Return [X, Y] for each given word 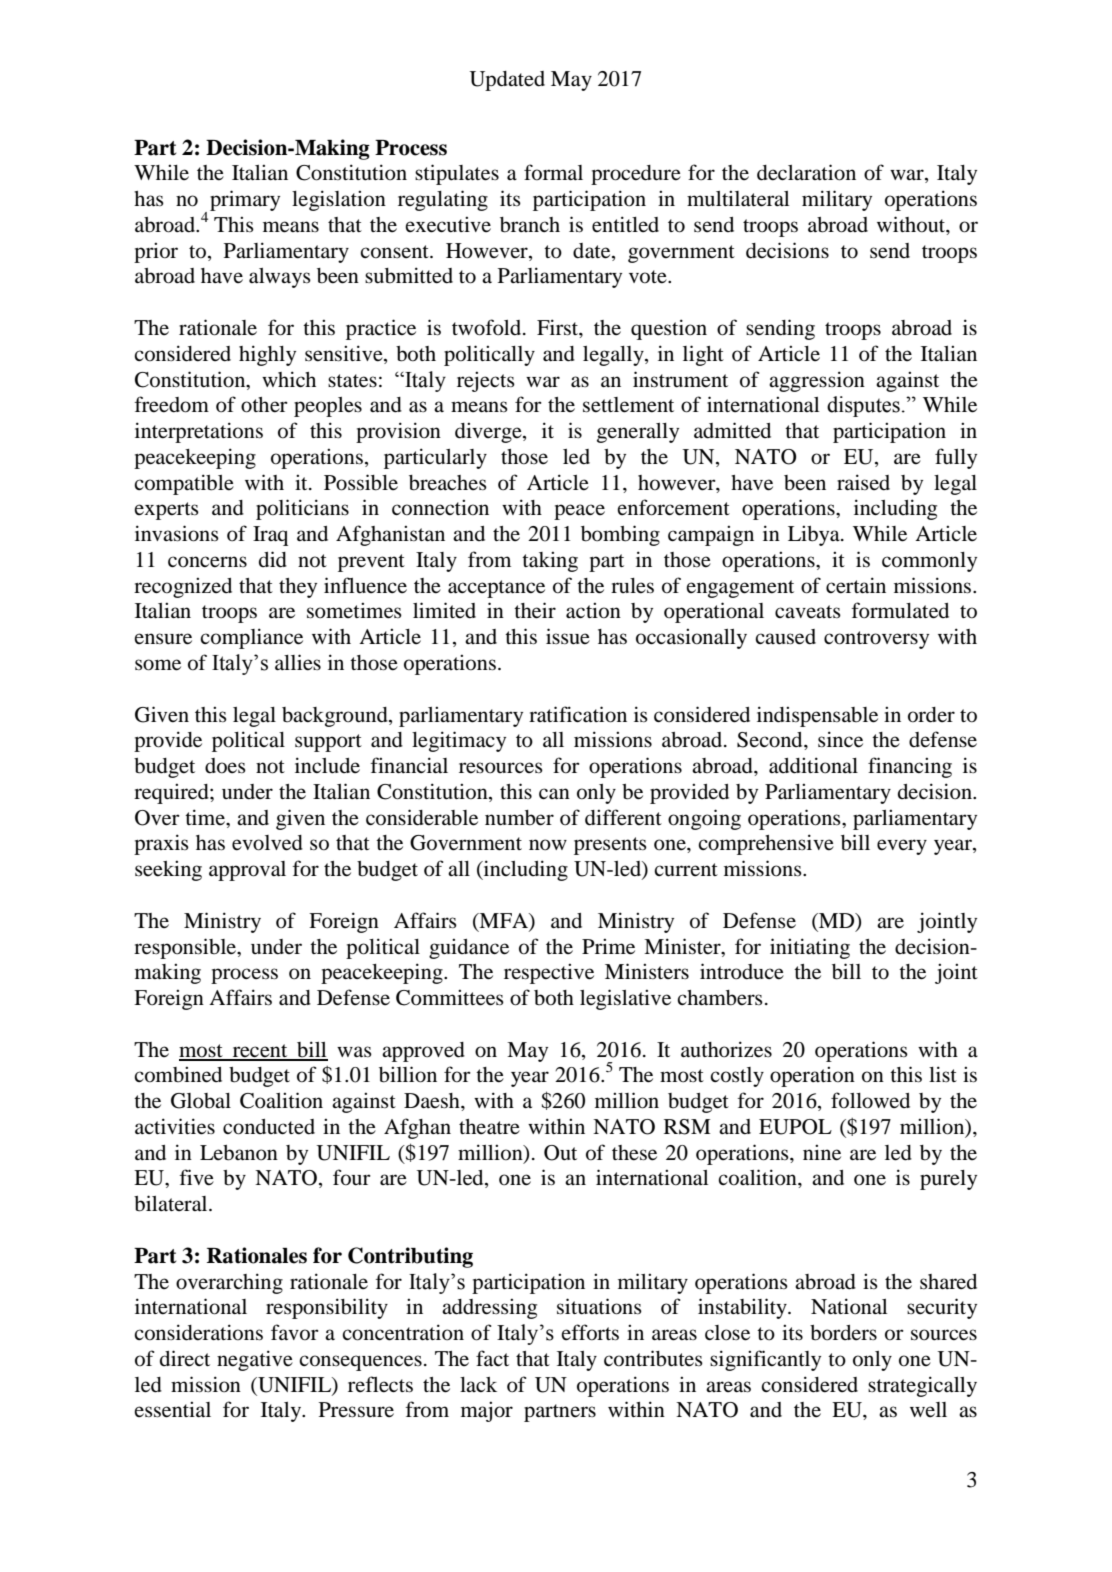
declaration [806, 172]
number [519, 818]
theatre [489, 1127]
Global [201, 1101]
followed [870, 1100]
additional [813, 765]
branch [530, 225]
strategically [922, 1386]
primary [245, 200]
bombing [620, 535]
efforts [590, 1332]
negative [255, 1360]
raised [863, 482]
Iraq [270, 536]
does [225, 766]
